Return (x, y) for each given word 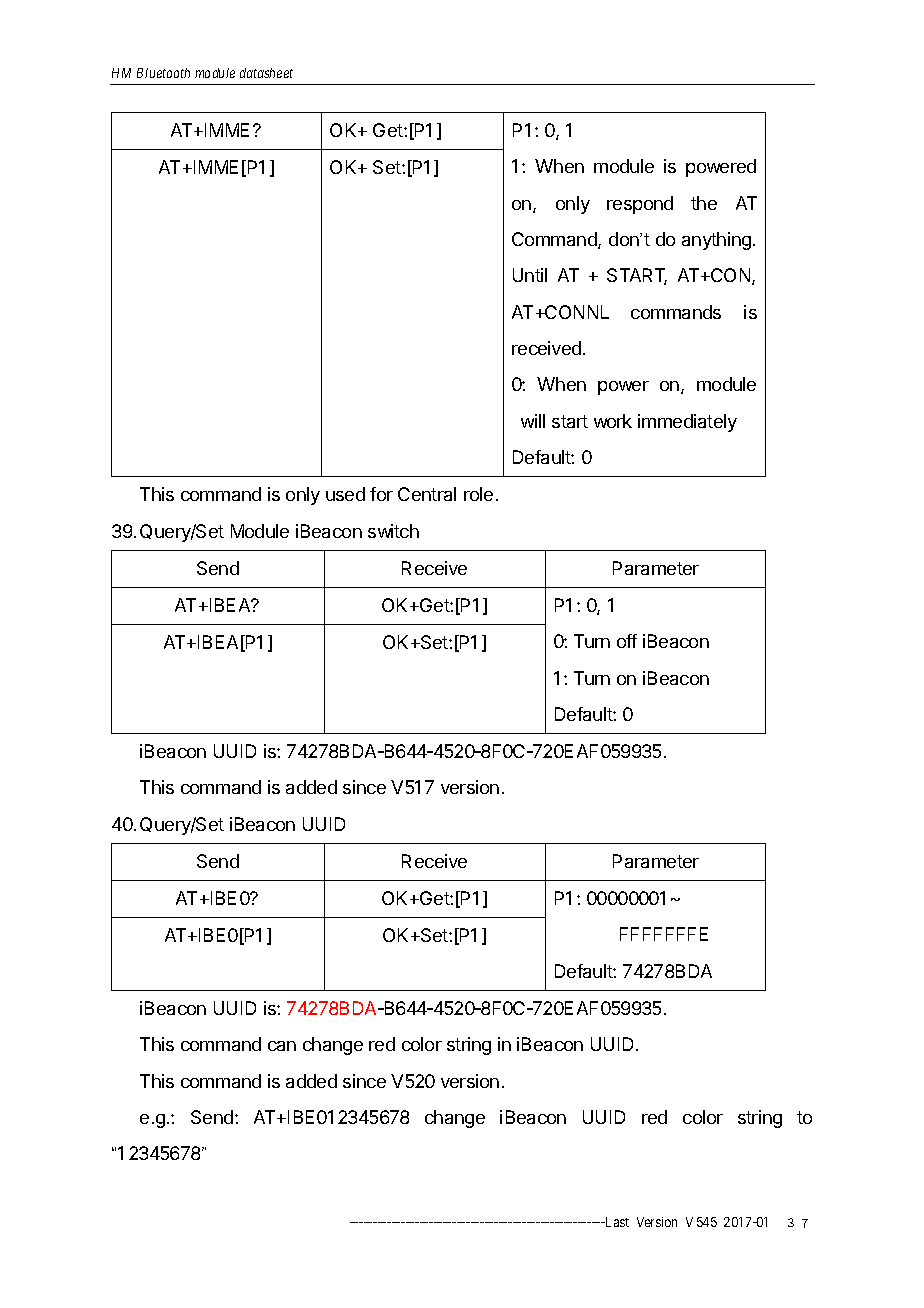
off (627, 641)
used (345, 494)
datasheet (266, 73)
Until (530, 275)
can (282, 1046)
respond (640, 205)
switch (393, 531)
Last (616, 1222)
